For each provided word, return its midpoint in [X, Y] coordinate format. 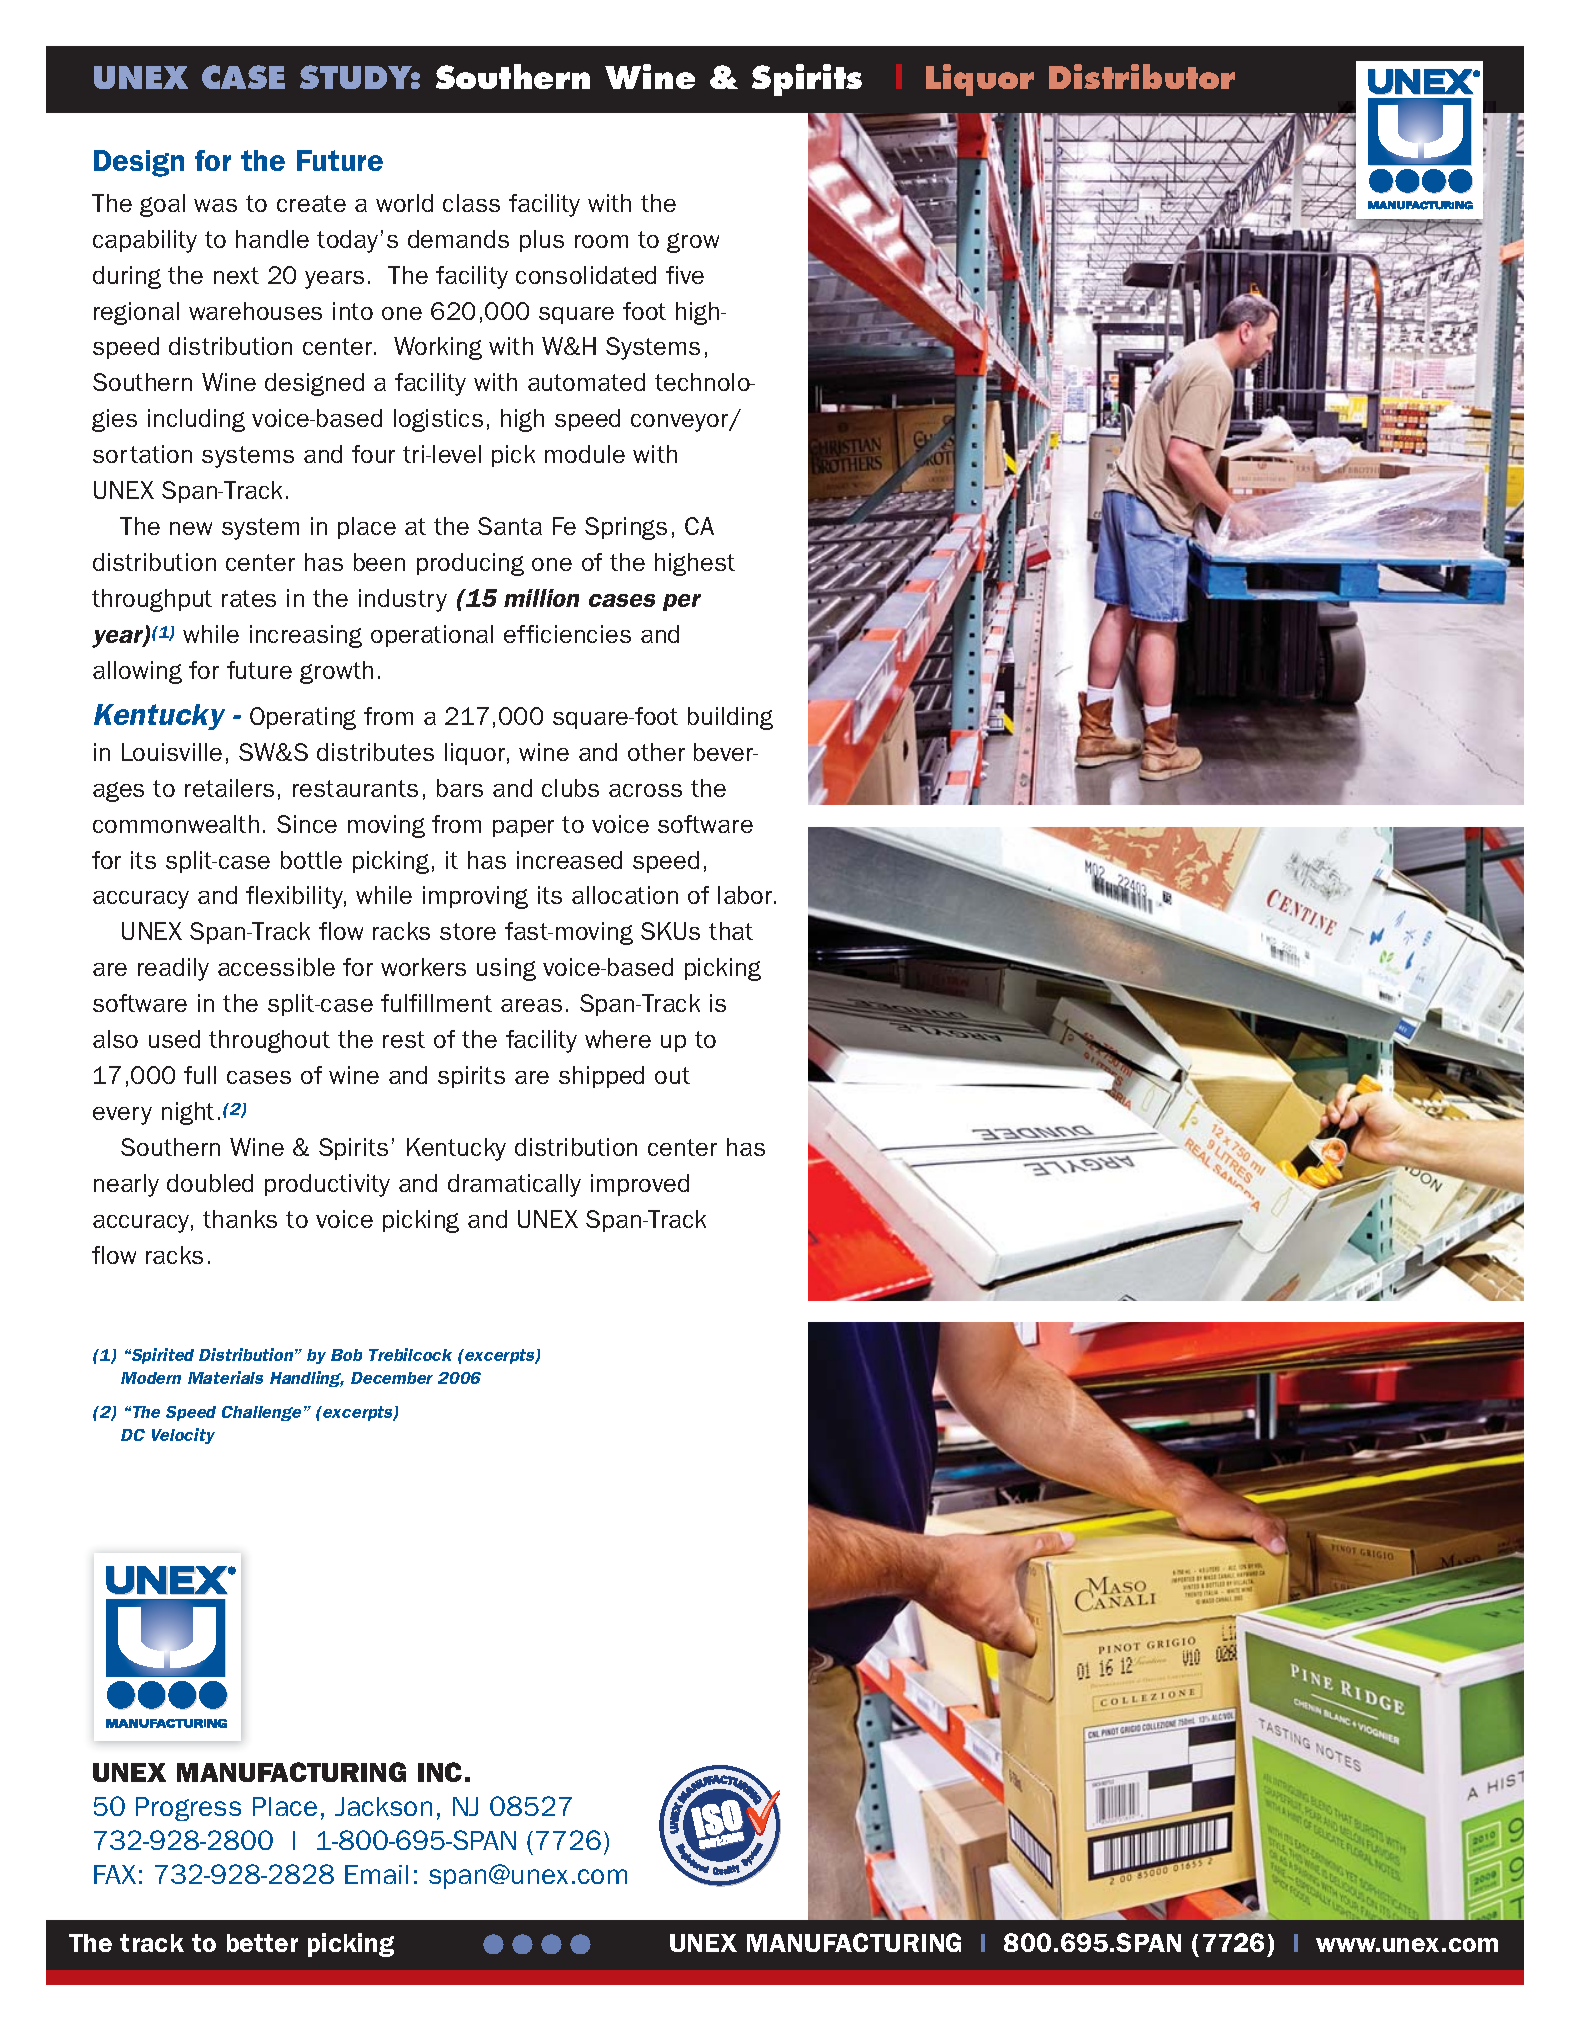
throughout [269, 1041]
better [262, 1943]
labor [746, 895]
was [215, 205]
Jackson [383, 1806]
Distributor [1142, 76]
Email [376, 1874]
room [601, 241]
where [618, 1039]
